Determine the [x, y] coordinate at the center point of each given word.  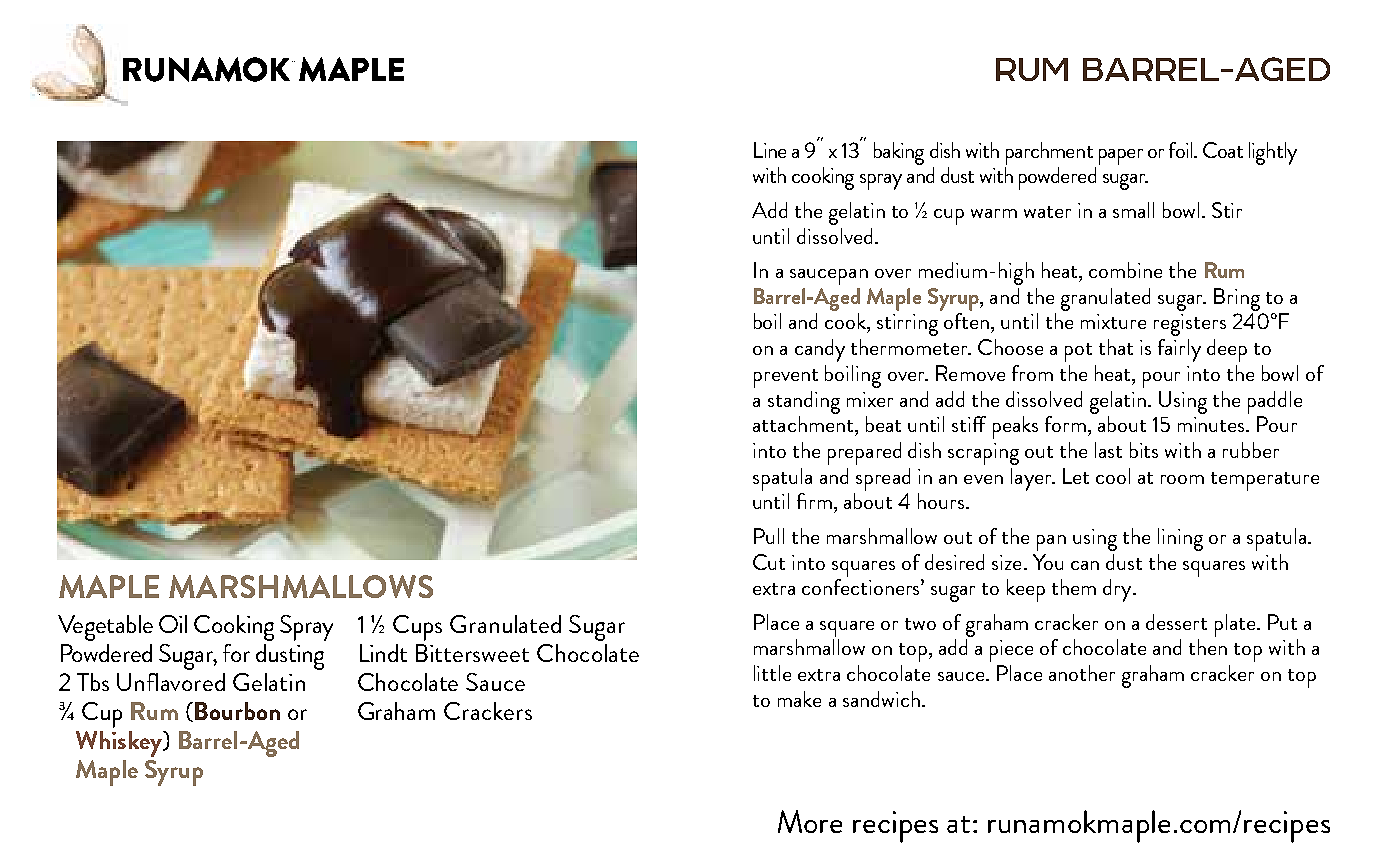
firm [814, 501]
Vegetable [105, 628]
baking [899, 153]
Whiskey [120, 744]
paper [1121, 157]
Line [770, 150]
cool [1113, 476]
